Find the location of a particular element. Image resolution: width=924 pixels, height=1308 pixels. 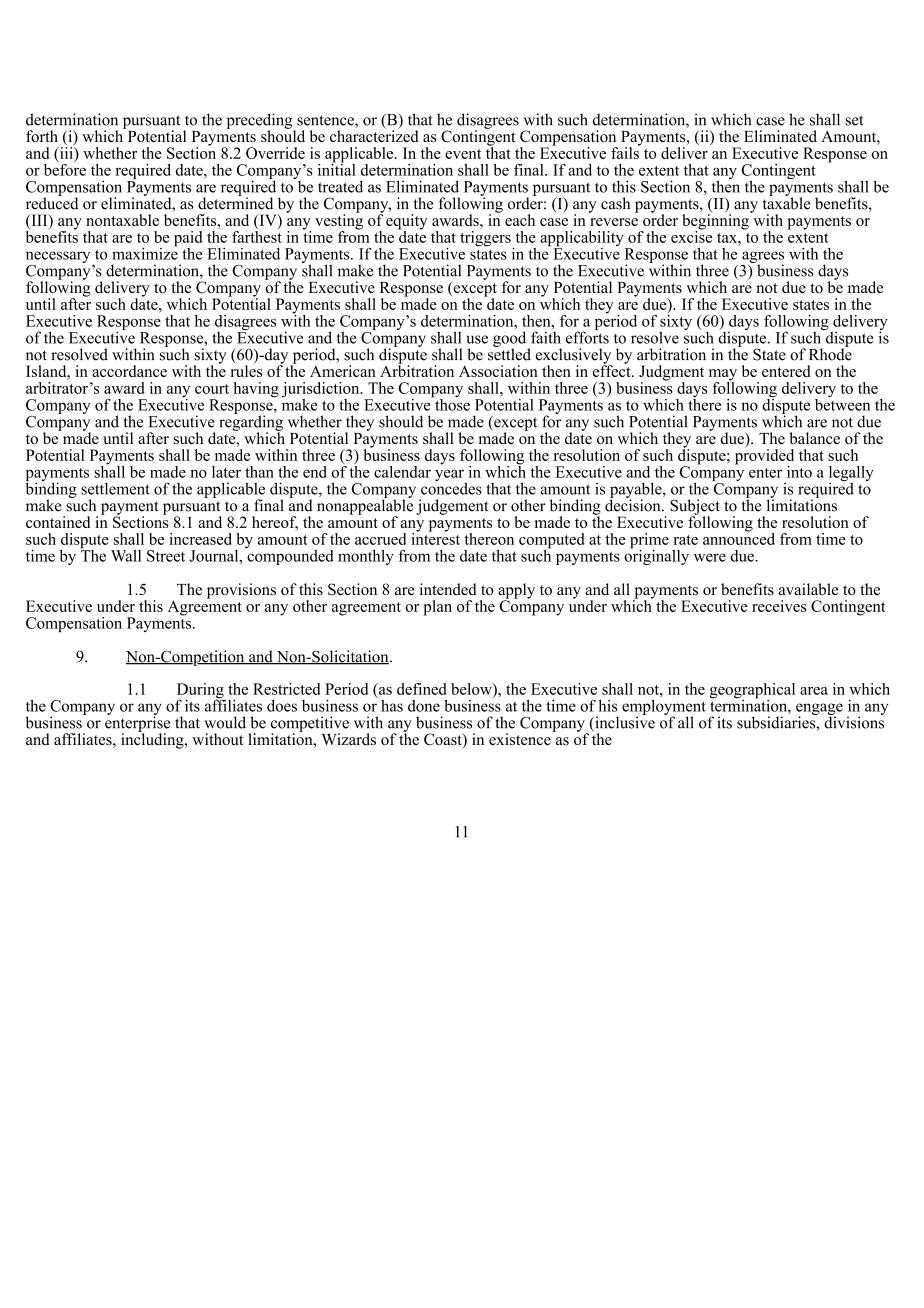

announced is located at coordinates (739, 537).
